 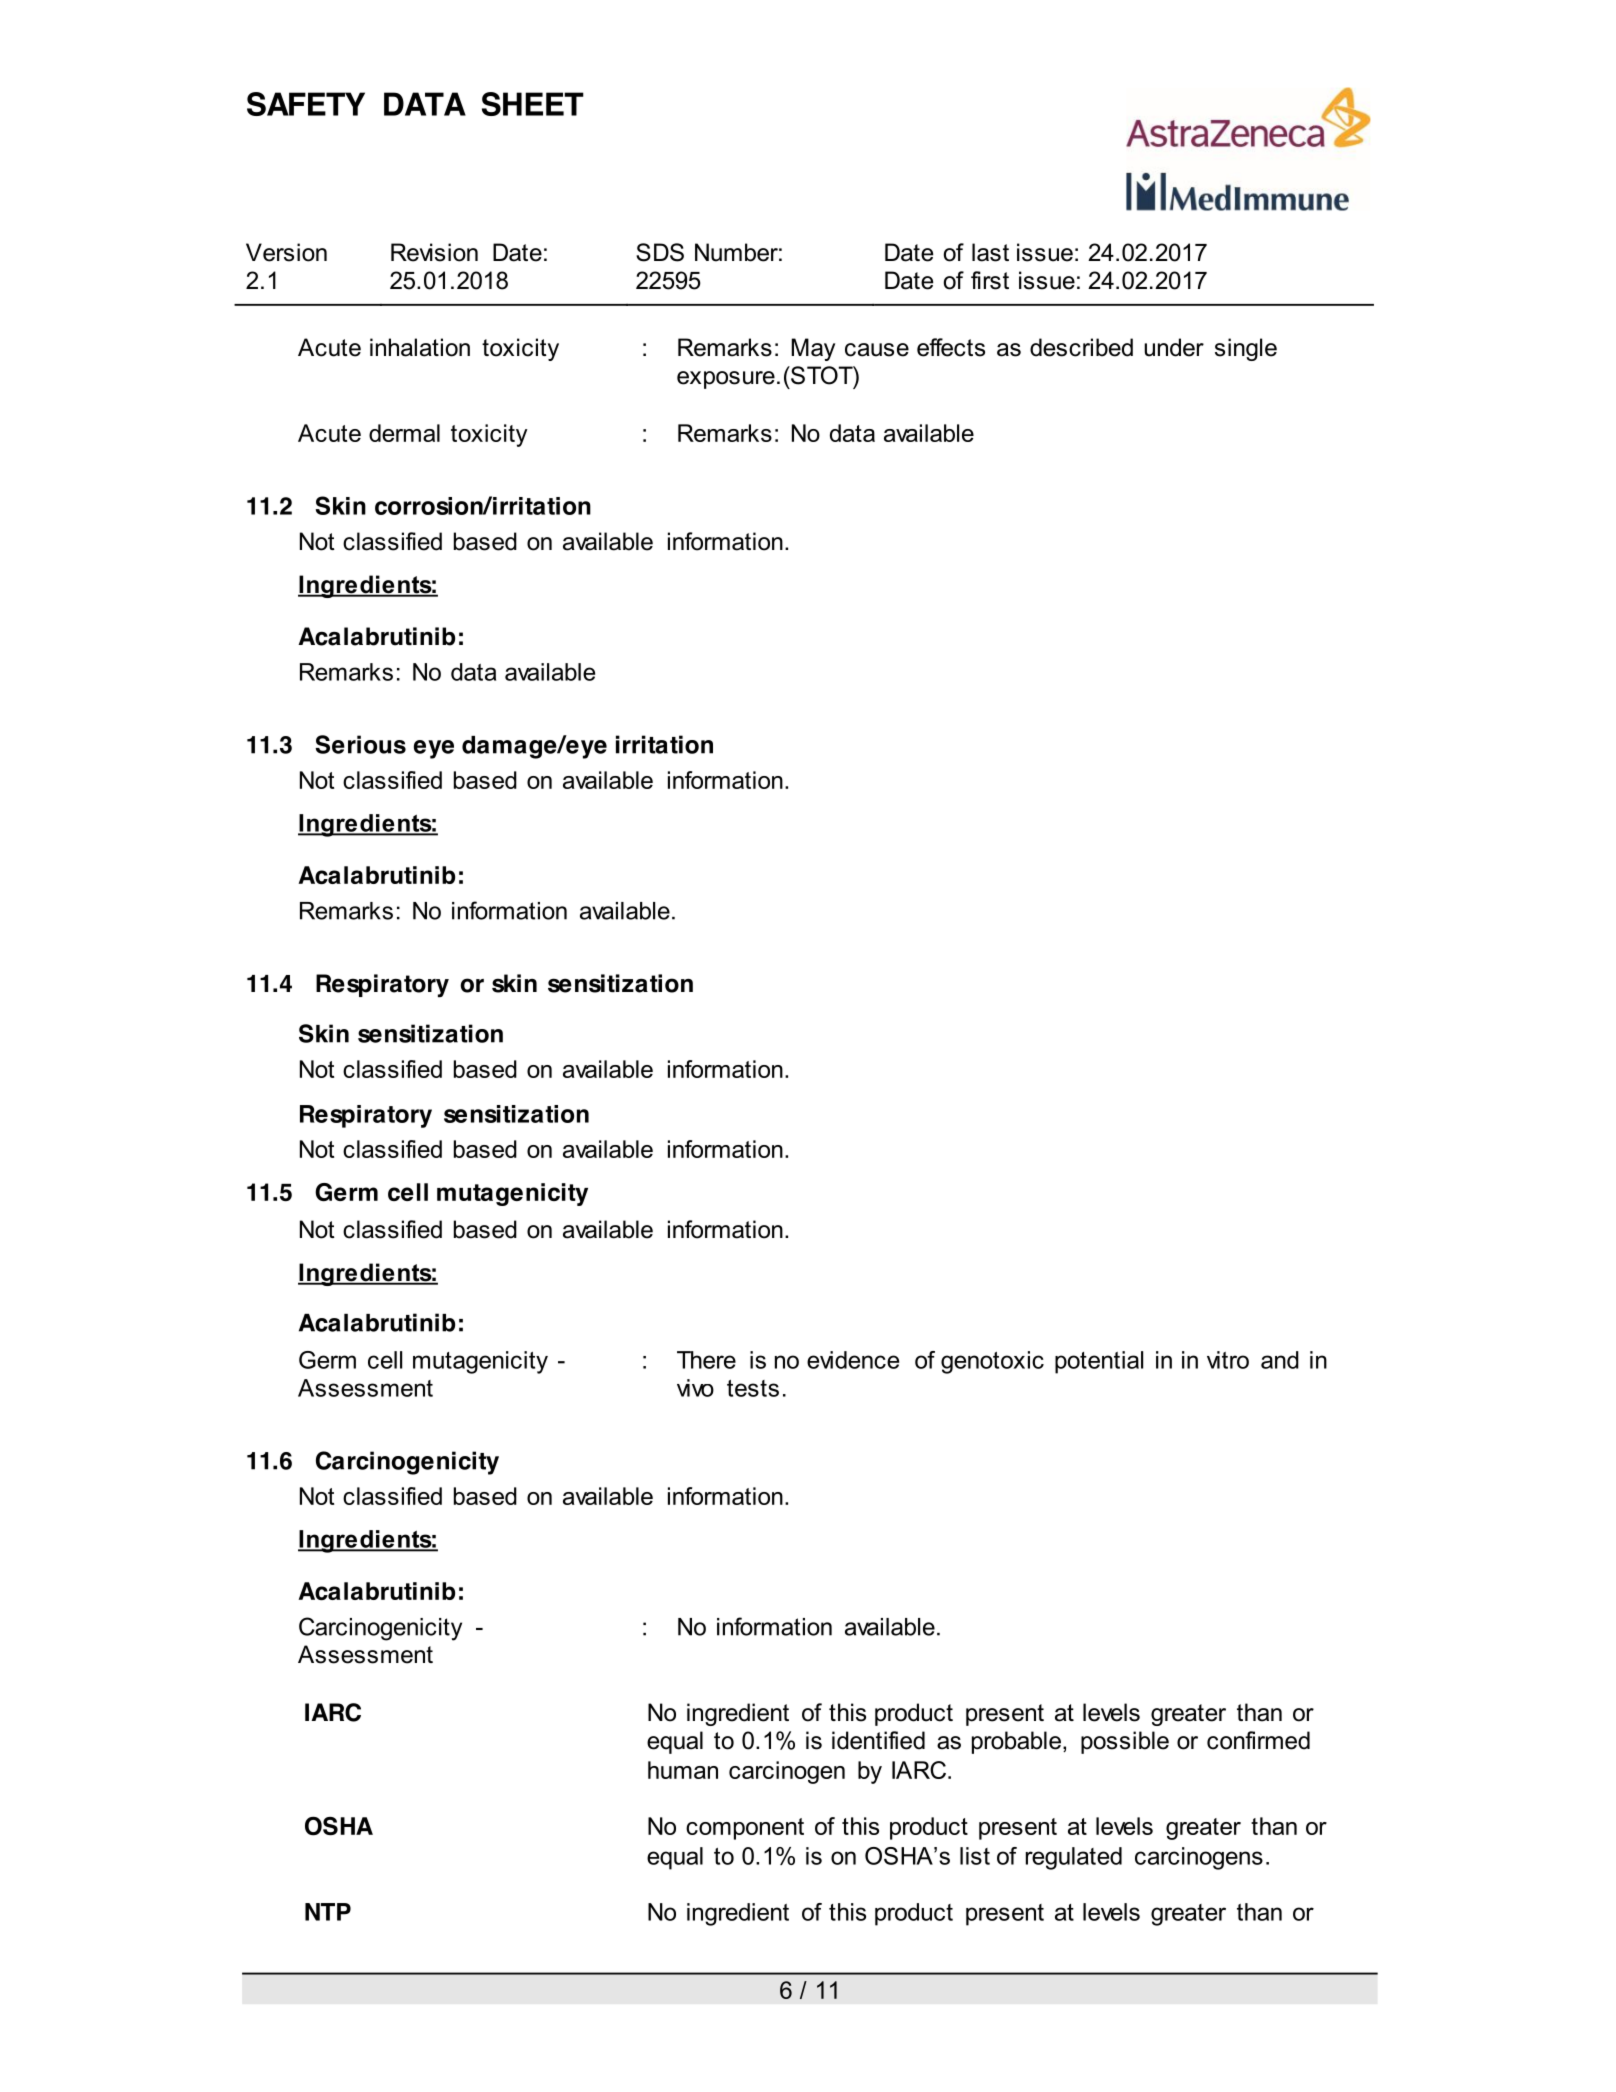 What do you see at coordinates (1174, 347) in the image?
I see `under` at bounding box center [1174, 347].
